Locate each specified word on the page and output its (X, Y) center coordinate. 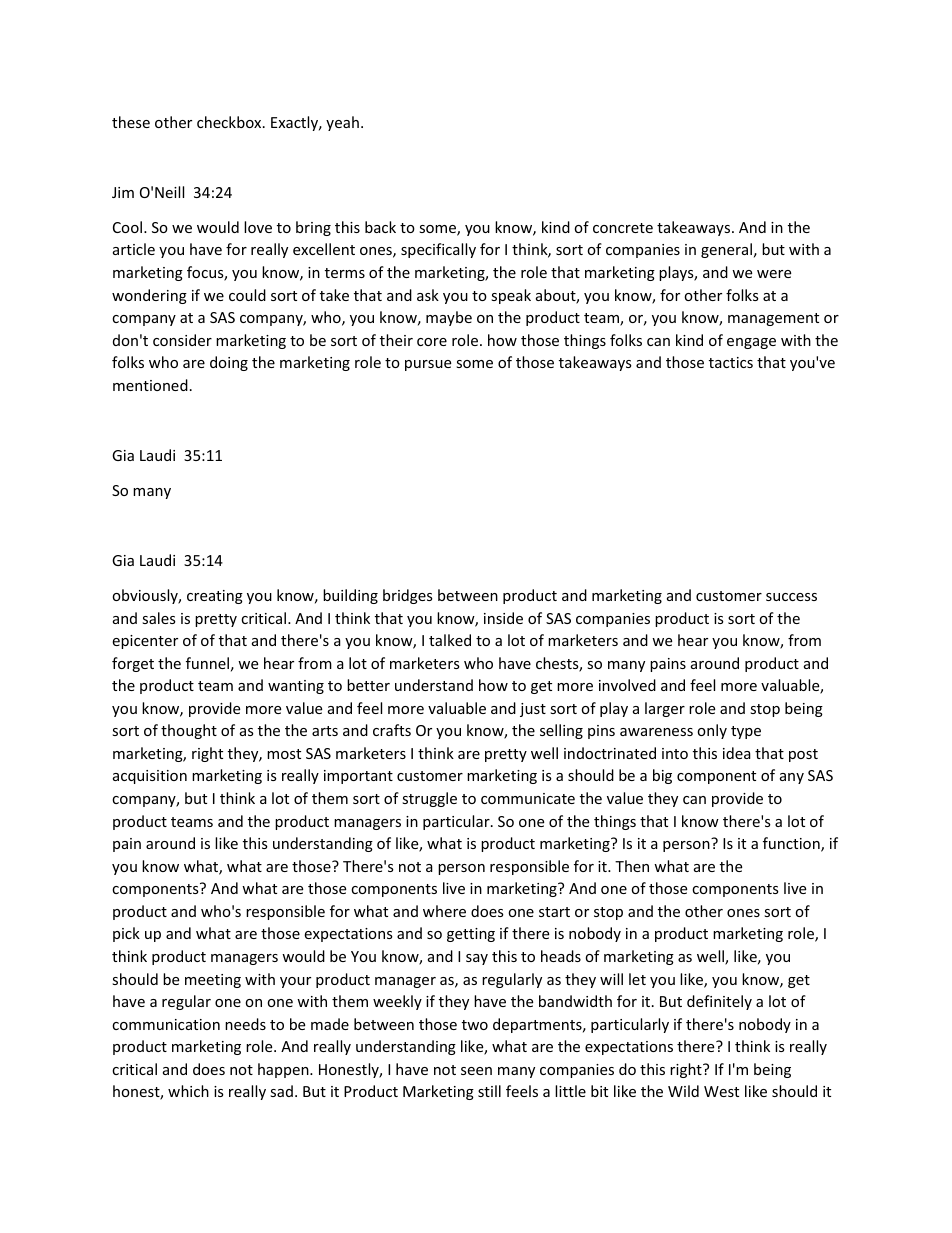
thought (189, 731)
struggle (429, 799)
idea (737, 753)
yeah (342, 123)
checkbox (230, 122)
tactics (731, 362)
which (188, 1091)
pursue (428, 365)
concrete (623, 228)
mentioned (150, 385)
